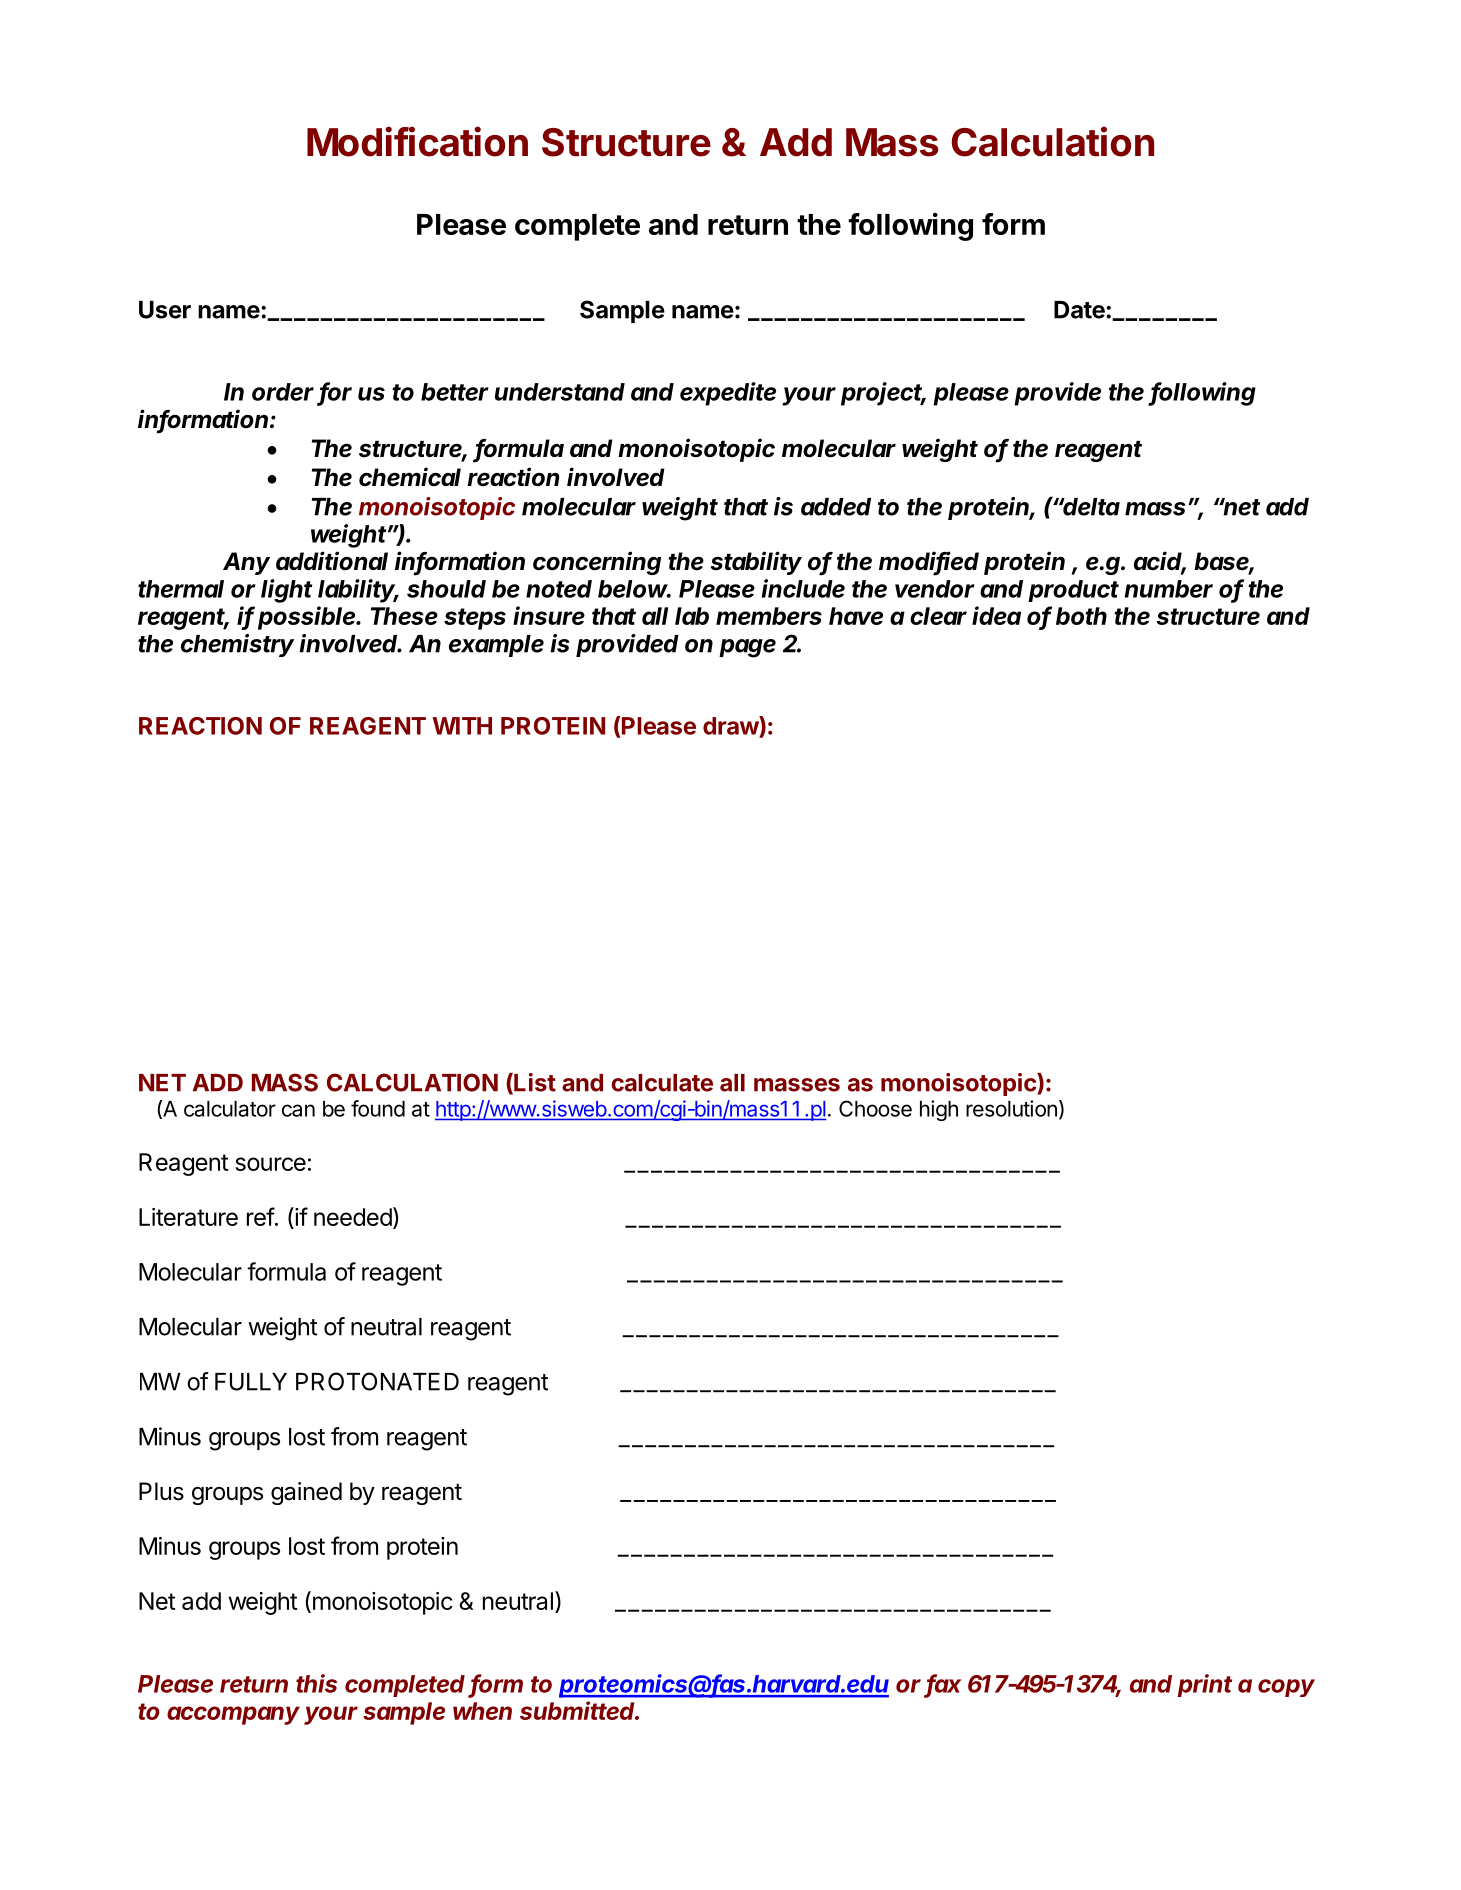 Image resolution: width=1461 pixels, height=1890 pixels. Describe the element at coordinates (728, 394) in the screenshot. I see `expedite` at that location.
